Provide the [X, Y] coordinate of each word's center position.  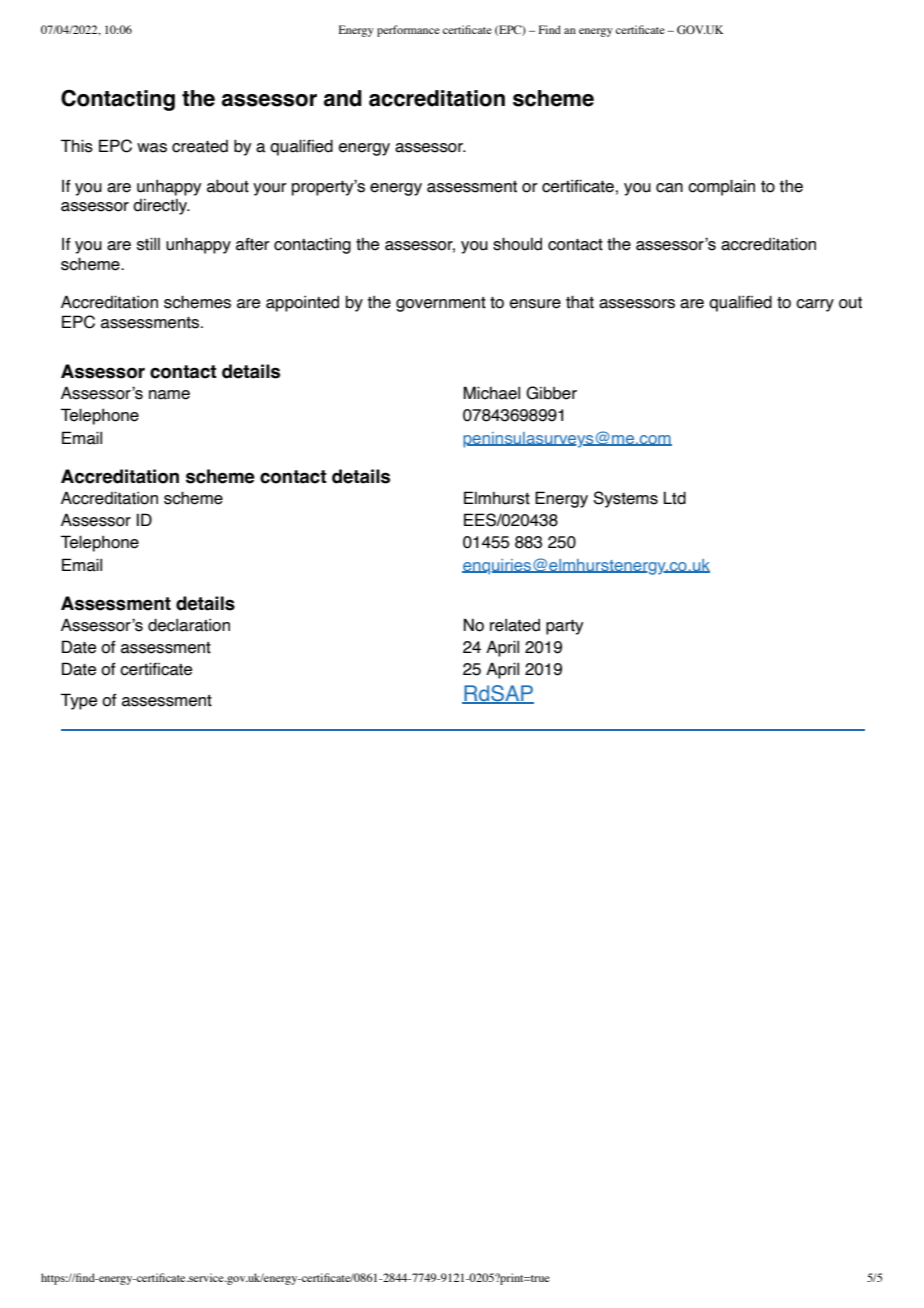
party [565, 627]
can [669, 188]
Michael [491, 393]
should [517, 244]
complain [721, 187]
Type [79, 701]
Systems [625, 499]
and [343, 98]
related [515, 625]
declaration [189, 625]
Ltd [675, 498]
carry [815, 305]
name [169, 395]
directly [161, 207]
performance [408, 31]
